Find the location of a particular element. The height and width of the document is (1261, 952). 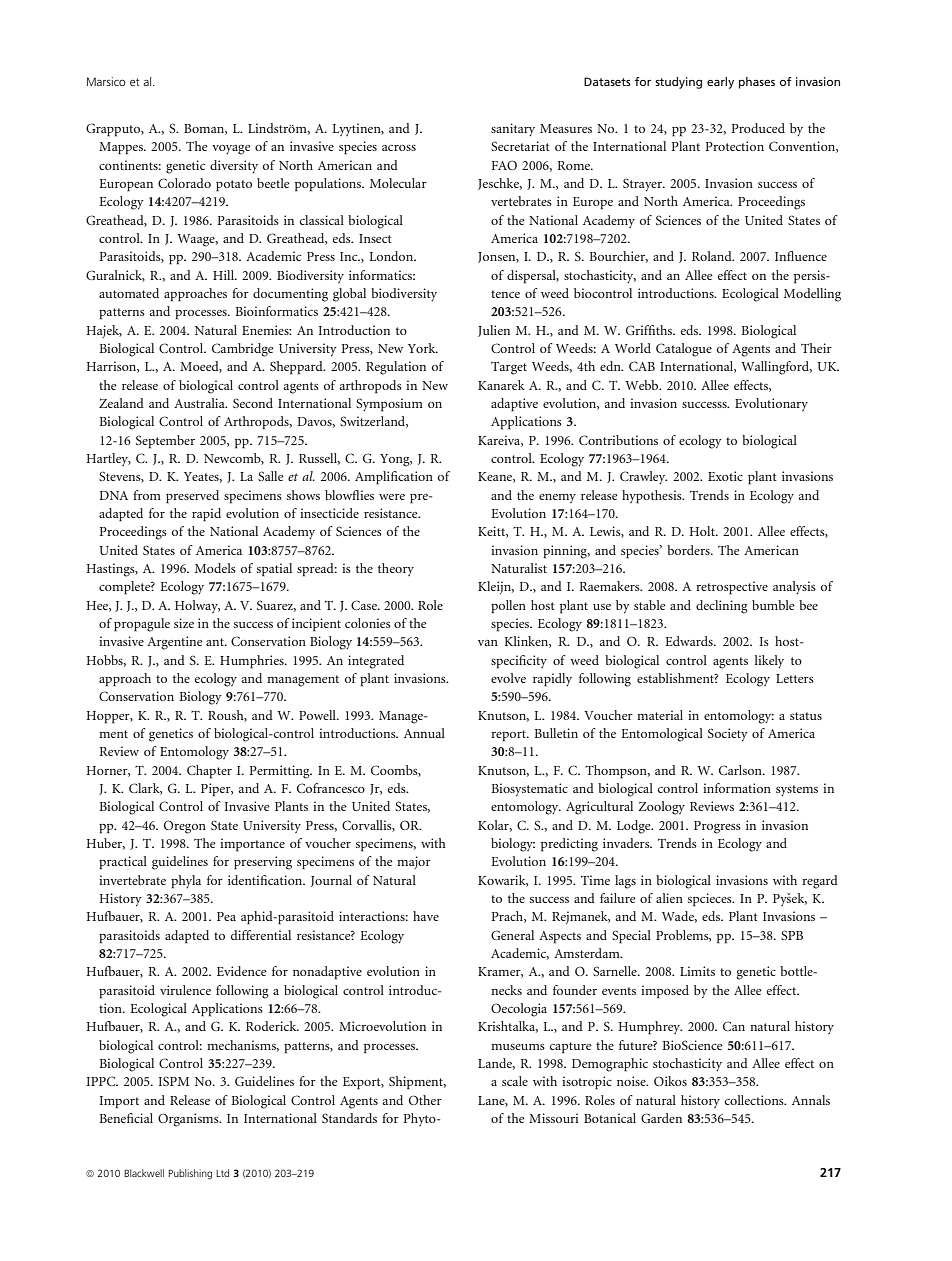

Chapter is located at coordinates (209, 772).
